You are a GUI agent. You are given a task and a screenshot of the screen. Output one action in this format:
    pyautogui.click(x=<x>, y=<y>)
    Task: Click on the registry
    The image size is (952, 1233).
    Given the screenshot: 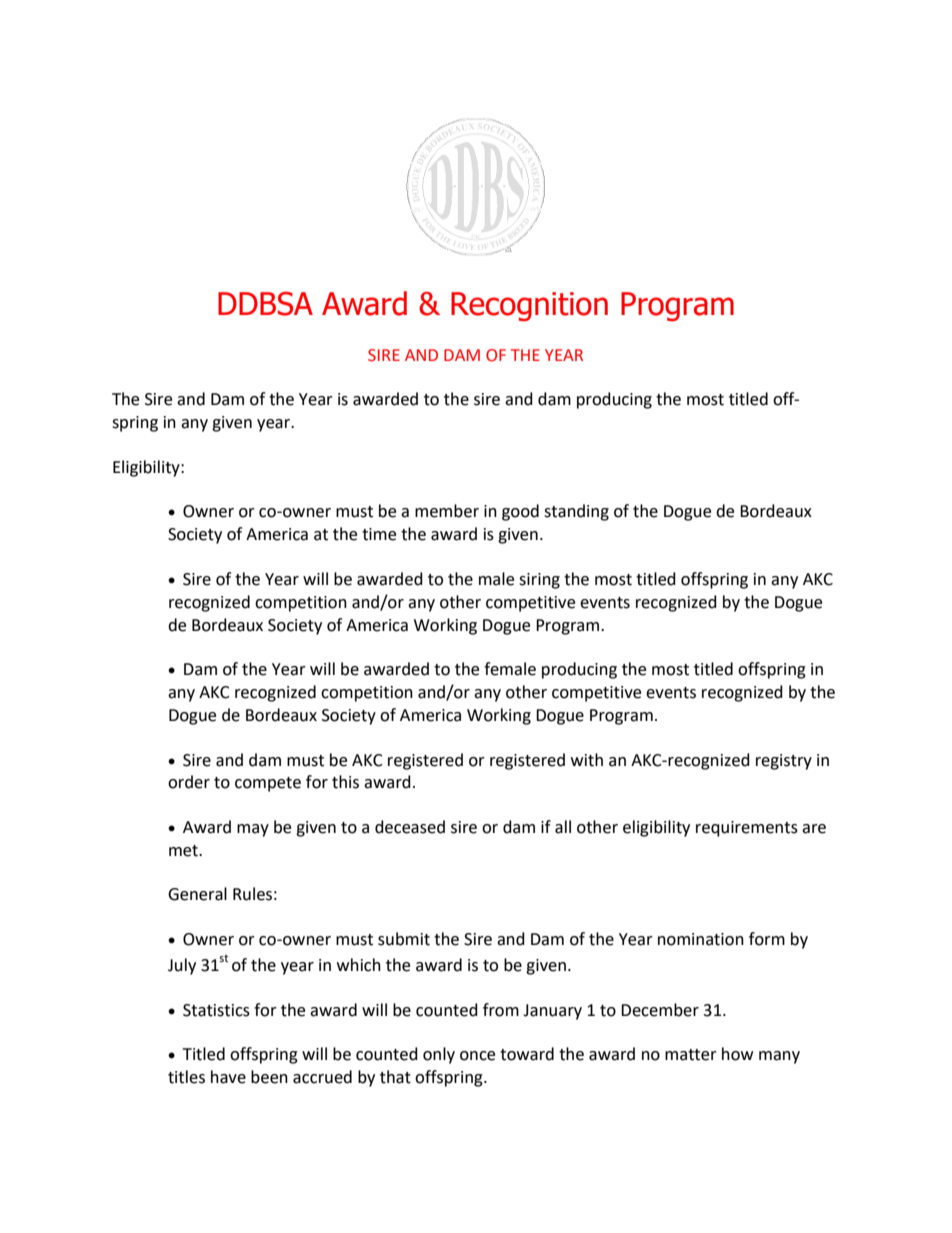 What is the action you would take?
    pyautogui.click(x=784, y=762)
